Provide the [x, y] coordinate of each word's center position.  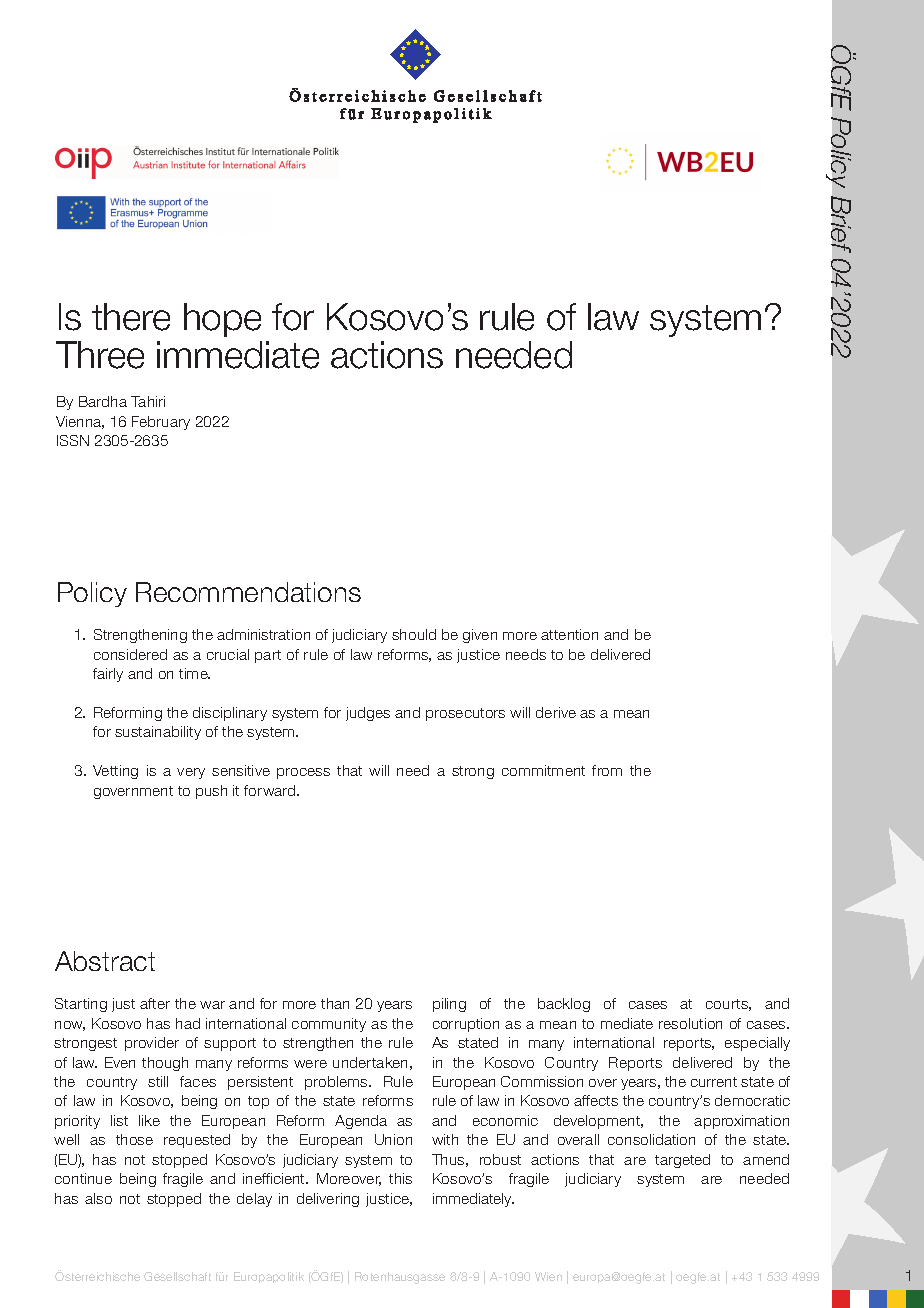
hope [222, 320]
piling [449, 1005]
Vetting [115, 772]
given [480, 636]
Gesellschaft [177, 1276]
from [607, 770]
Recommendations [248, 592]
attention [569, 634]
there [131, 317]
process [303, 773]
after [155, 1003]
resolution [690, 1023]
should [414, 634]
